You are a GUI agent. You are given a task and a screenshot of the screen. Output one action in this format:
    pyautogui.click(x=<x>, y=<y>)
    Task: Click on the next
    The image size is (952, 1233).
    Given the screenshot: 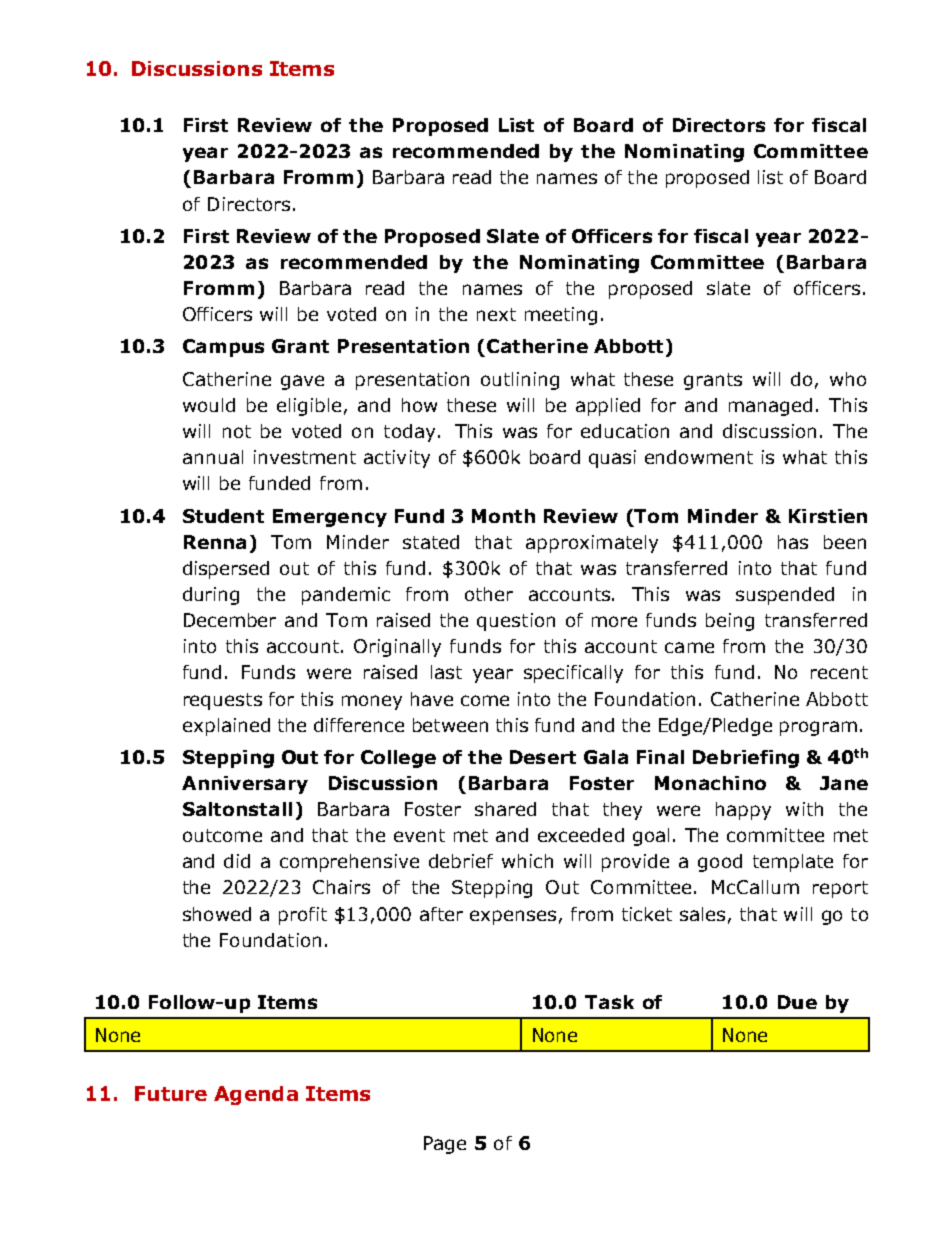 What is the action you would take?
    pyautogui.click(x=496, y=314)
